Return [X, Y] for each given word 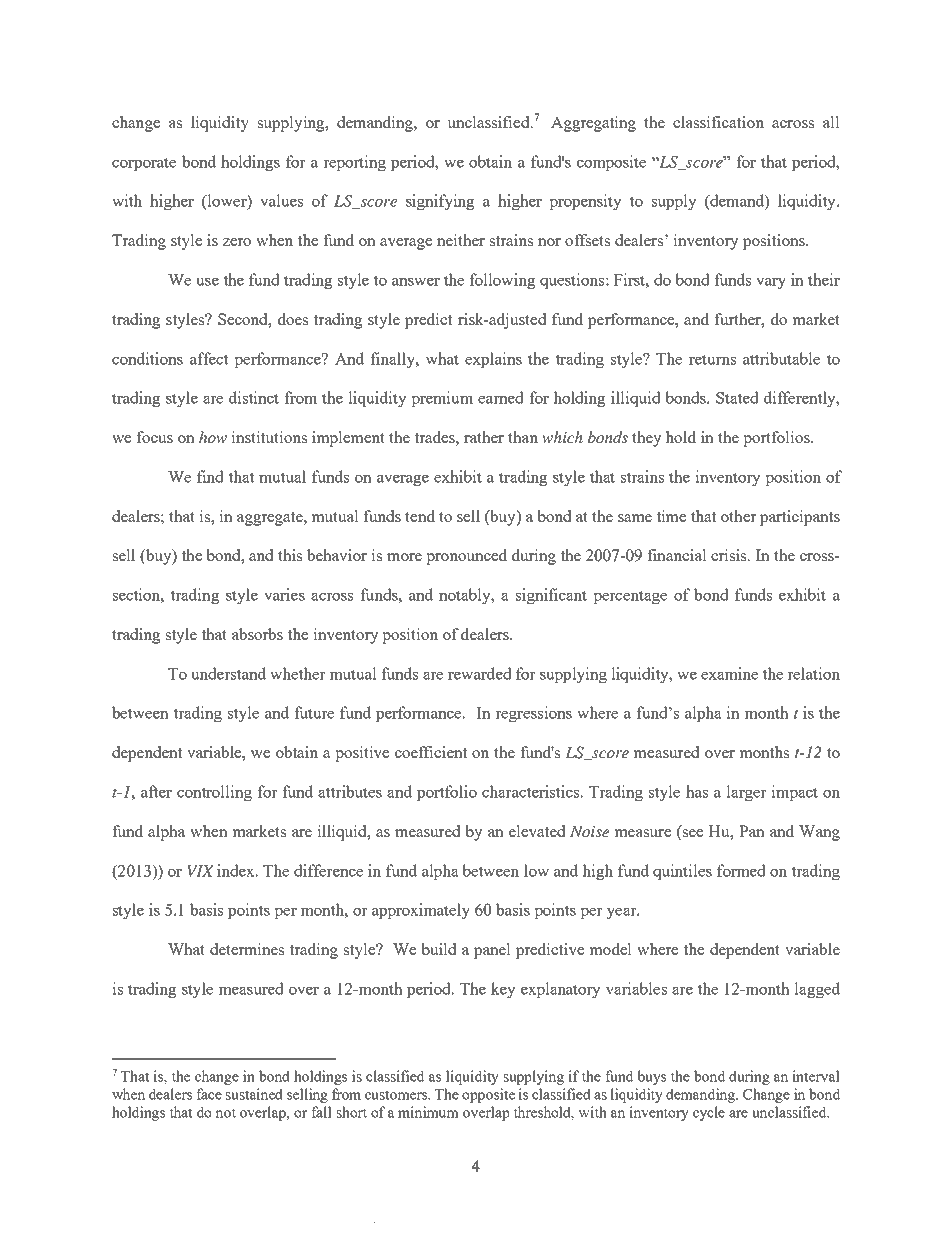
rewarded [480, 673]
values [281, 200]
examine [729, 673]
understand [228, 673]
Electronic [280, 1217]
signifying [440, 202]
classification [718, 122]
